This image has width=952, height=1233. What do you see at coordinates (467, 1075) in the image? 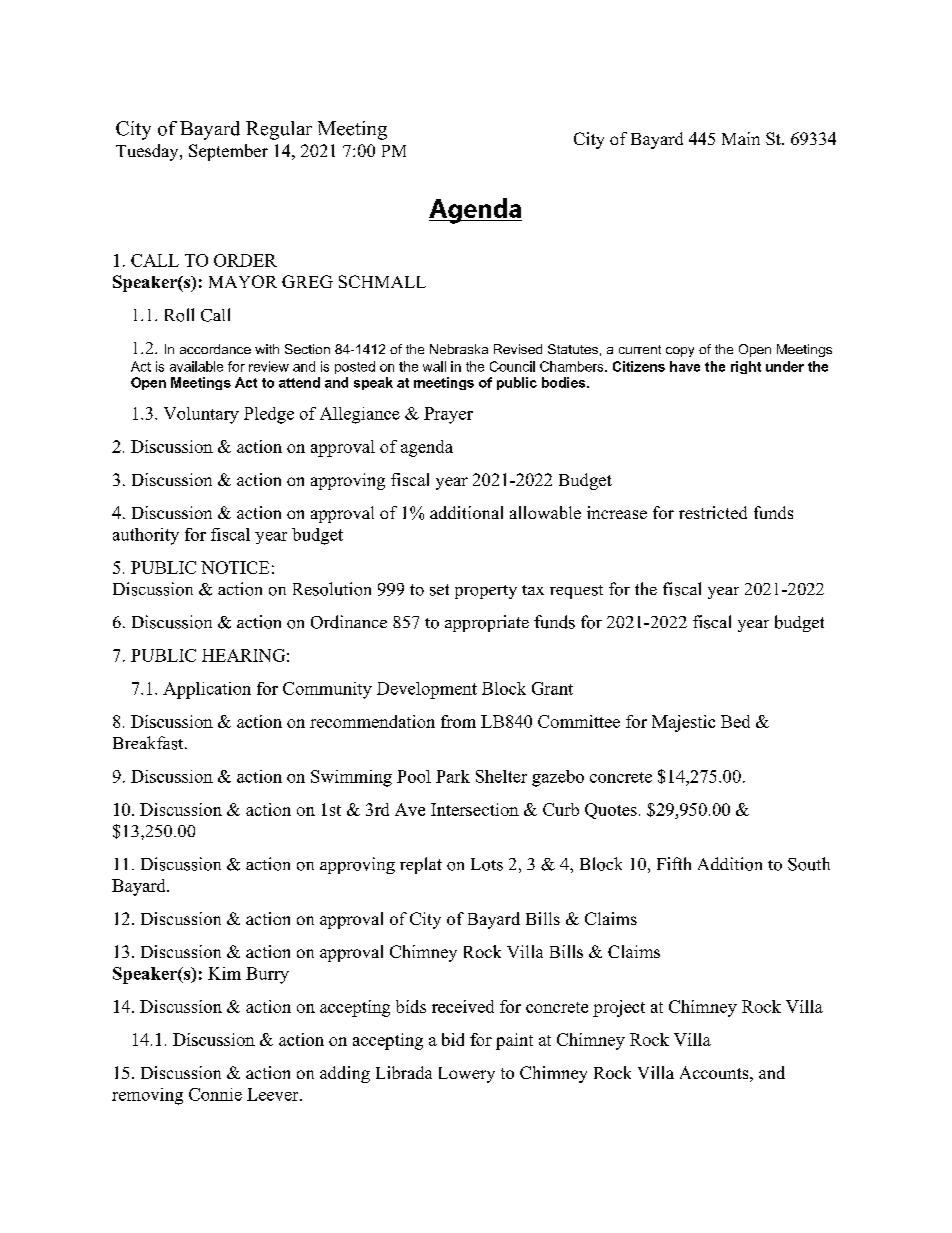
I see `Lowery` at bounding box center [467, 1075].
